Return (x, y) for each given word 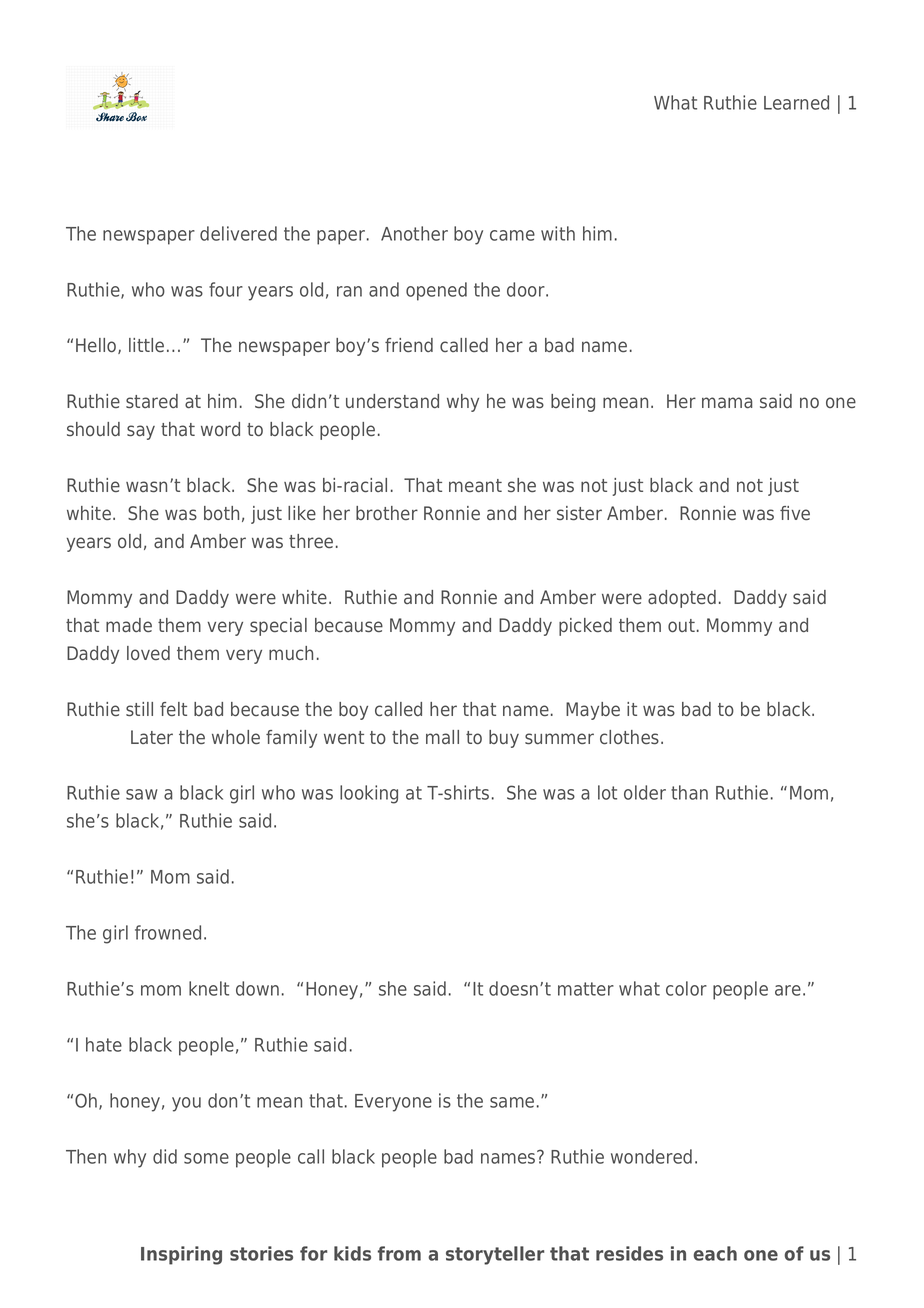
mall (442, 737)
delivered (238, 233)
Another (414, 233)
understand (392, 401)
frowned (168, 932)
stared (152, 401)
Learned (796, 102)
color (686, 988)
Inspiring (181, 1255)
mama (727, 403)
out (681, 626)
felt (173, 709)
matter (586, 989)
